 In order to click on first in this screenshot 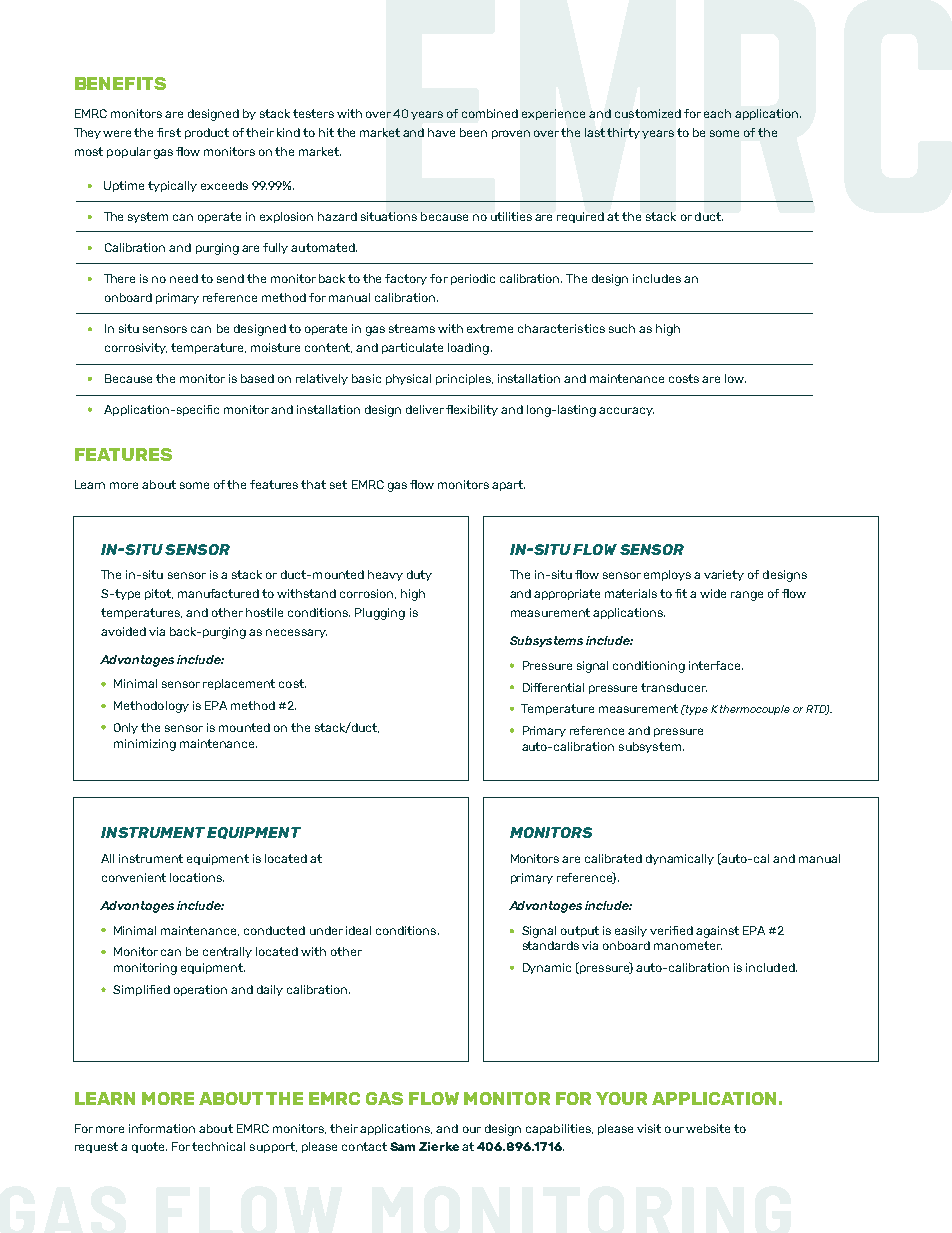, I will do `click(169, 132)`.
